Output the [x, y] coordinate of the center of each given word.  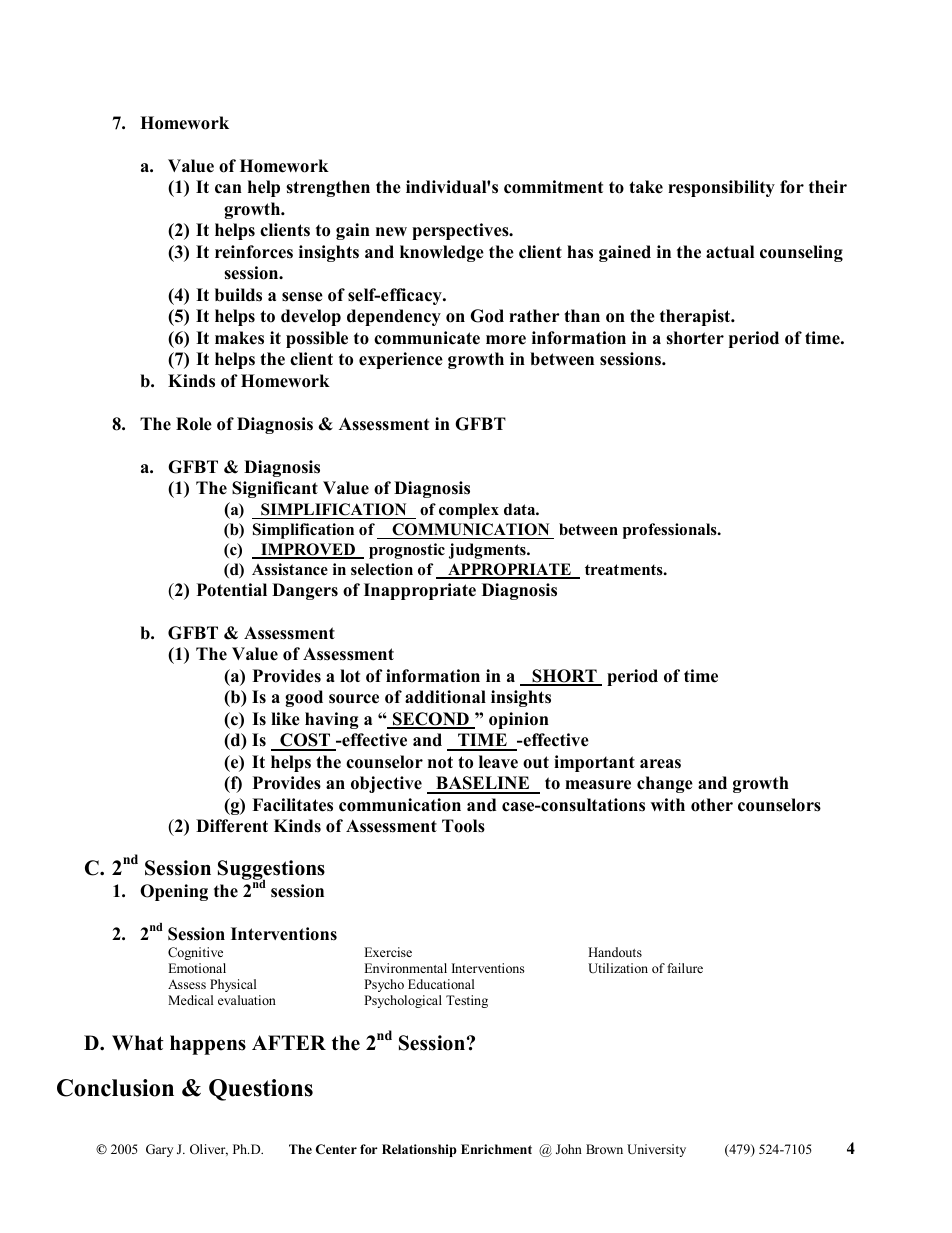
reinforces [254, 252]
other [712, 805]
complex [469, 511]
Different [232, 826]
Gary [159, 1150]
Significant [275, 489]
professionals [671, 531]
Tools [463, 826]
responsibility [721, 188]
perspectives [461, 231]
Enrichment [496, 1149]
